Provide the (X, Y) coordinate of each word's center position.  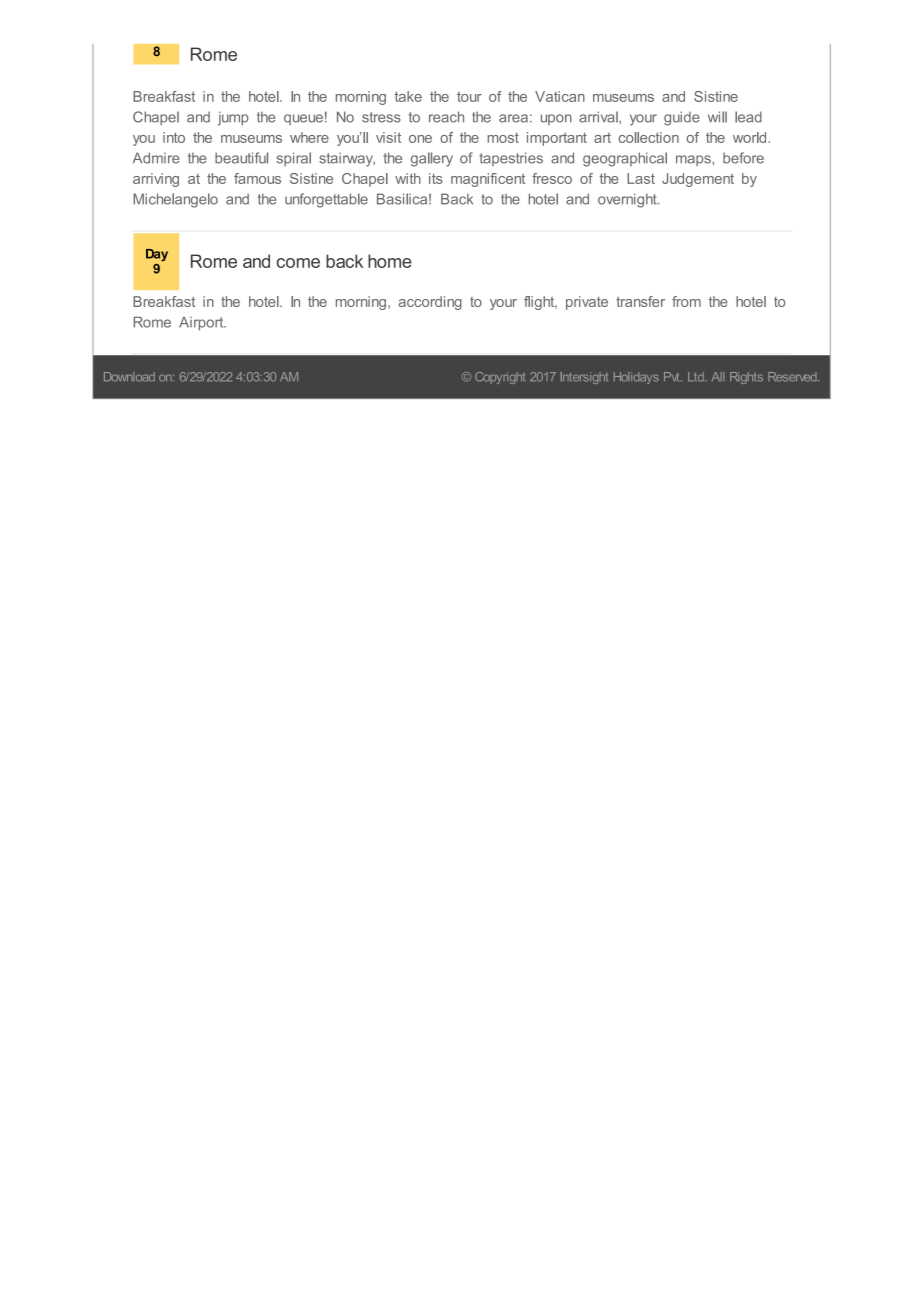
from (686, 301)
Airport (202, 324)
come (298, 263)
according (430, 303)
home (390, 261)
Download (129, 377)
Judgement (698, 180)
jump (233, 118)
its (436, 178)
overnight (628, 200)
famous (257, 178)
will (717, 117)
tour (469, 97)
